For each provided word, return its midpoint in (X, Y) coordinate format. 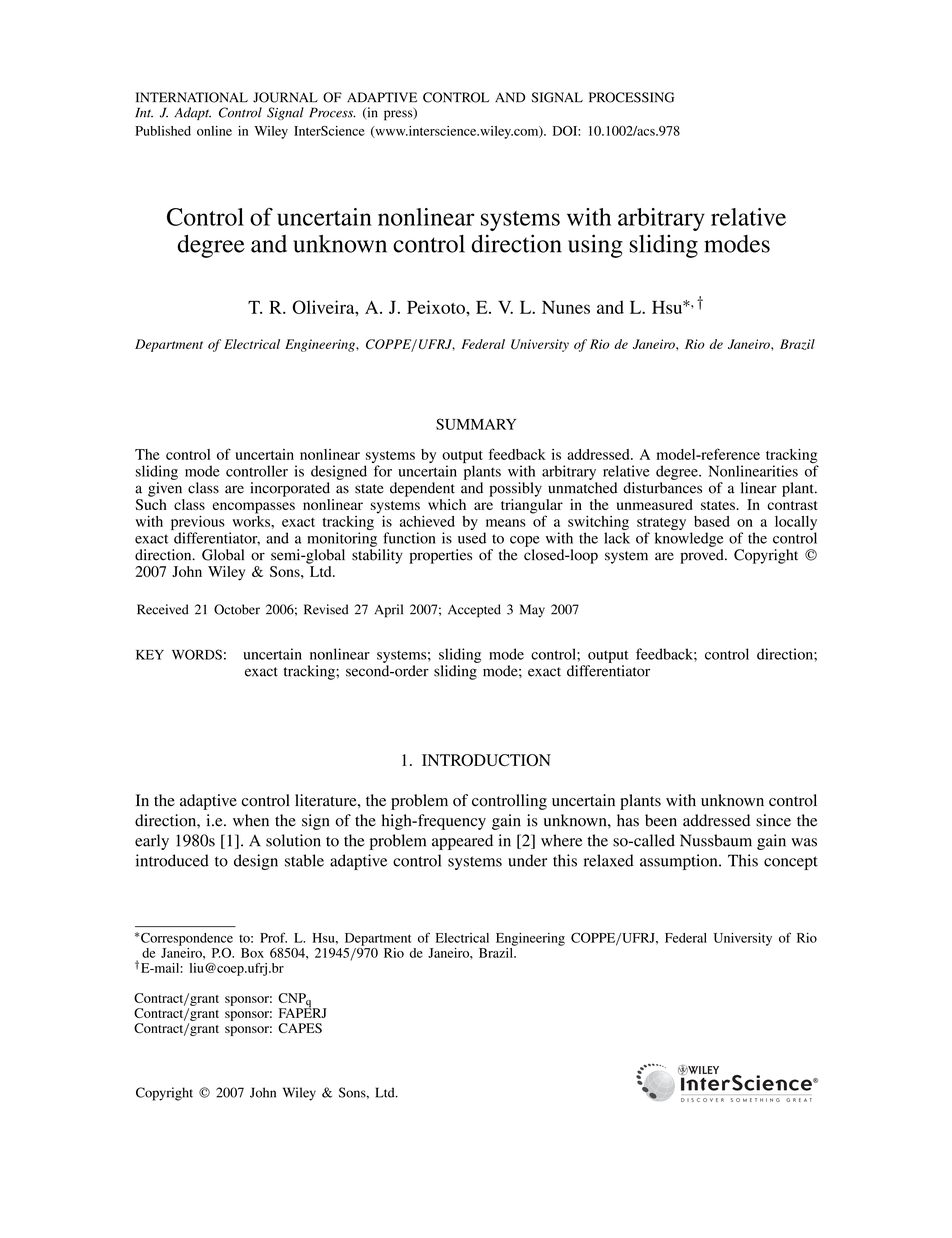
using (595, 246)
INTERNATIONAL (192, 97)
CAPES (300, 1028)
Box (252, 953)
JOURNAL (285, 97)
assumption (680, 862)
